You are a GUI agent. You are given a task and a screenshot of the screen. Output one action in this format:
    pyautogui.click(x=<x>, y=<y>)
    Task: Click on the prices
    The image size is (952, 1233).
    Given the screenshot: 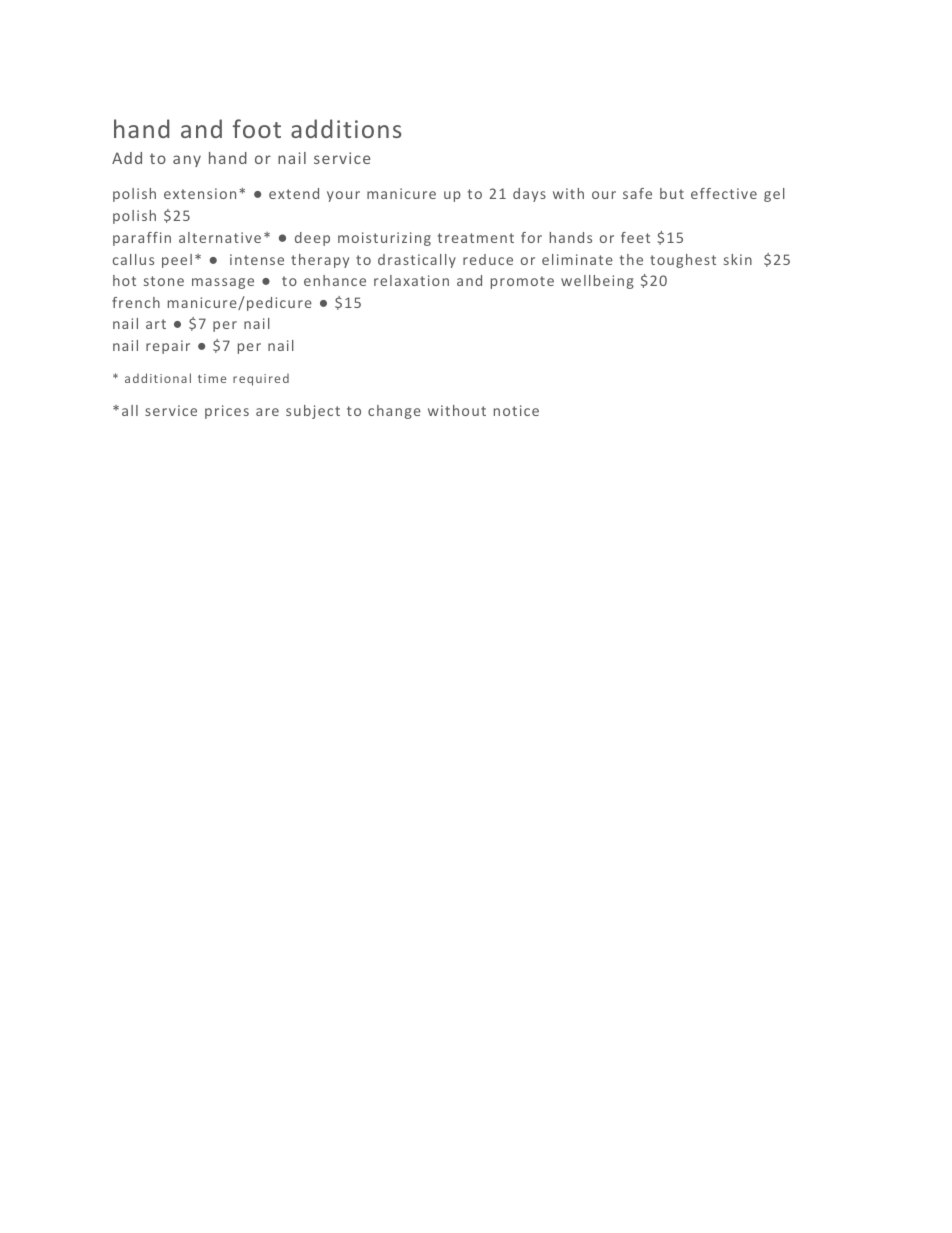 What is the action you would take?
    pyautogui.click(x=227, y=412)
